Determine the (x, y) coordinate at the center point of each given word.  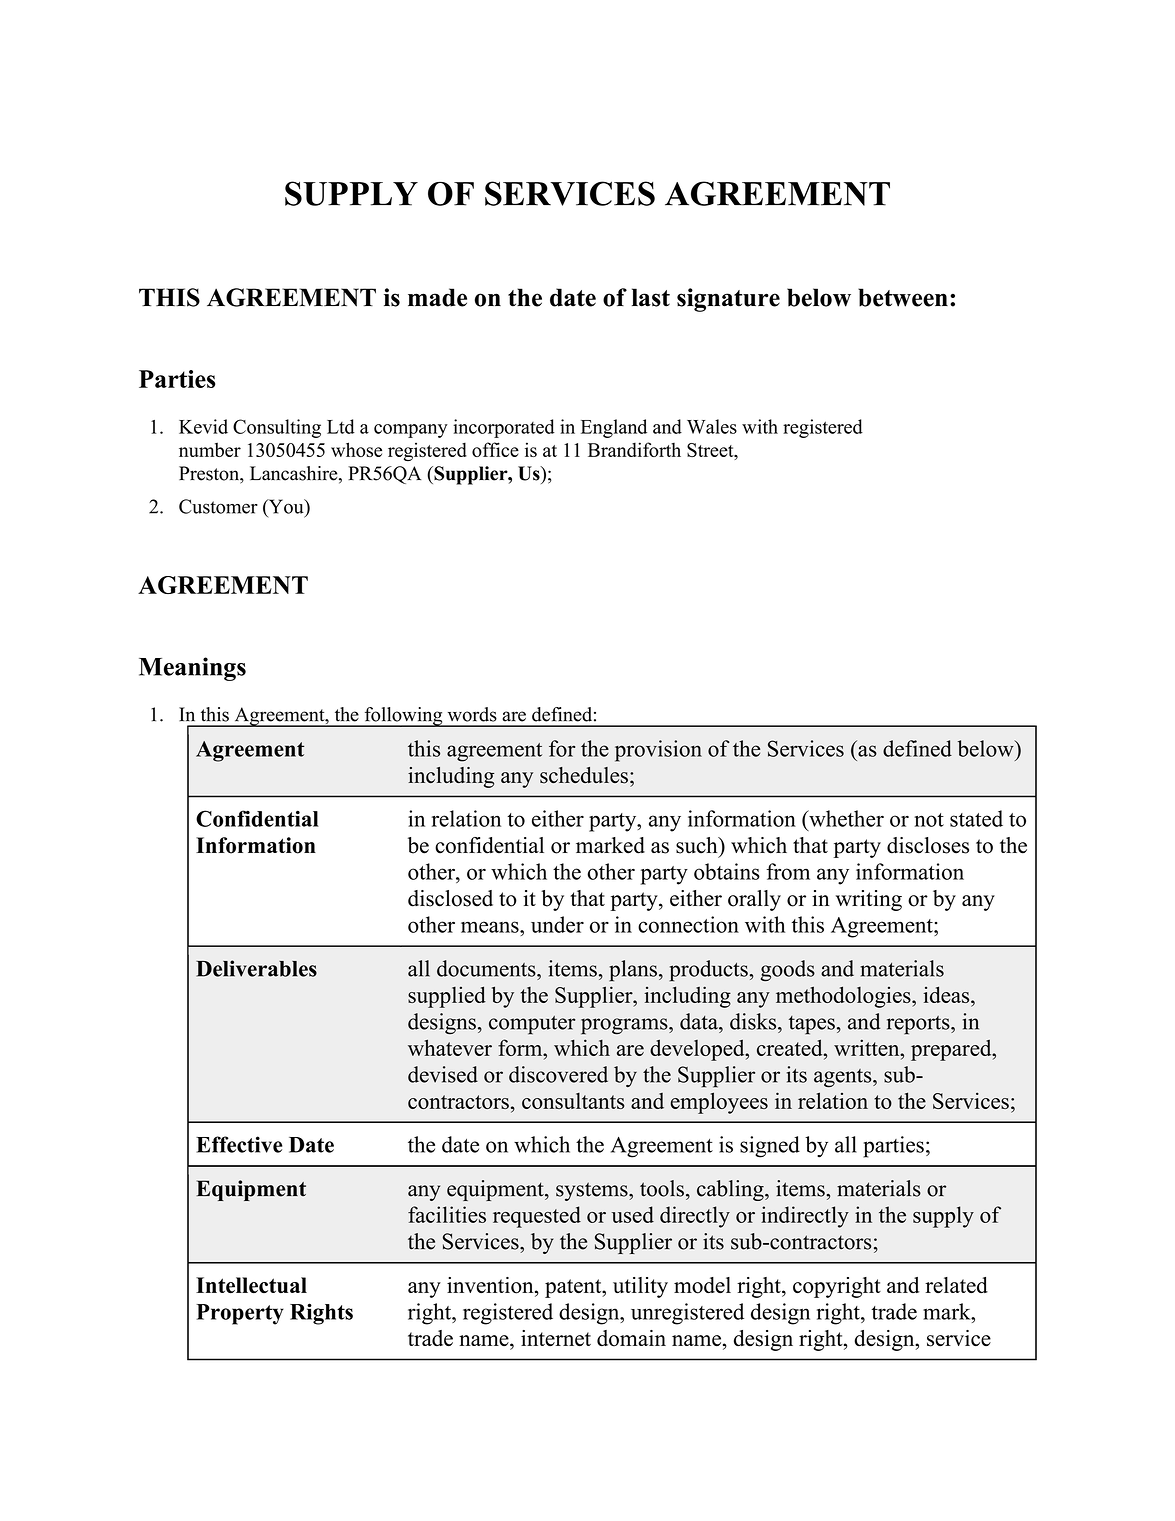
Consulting (277, 428)
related (956, 1285)
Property (240, 1314)
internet (556, 1338)
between (903, 297)
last (651, 297)
